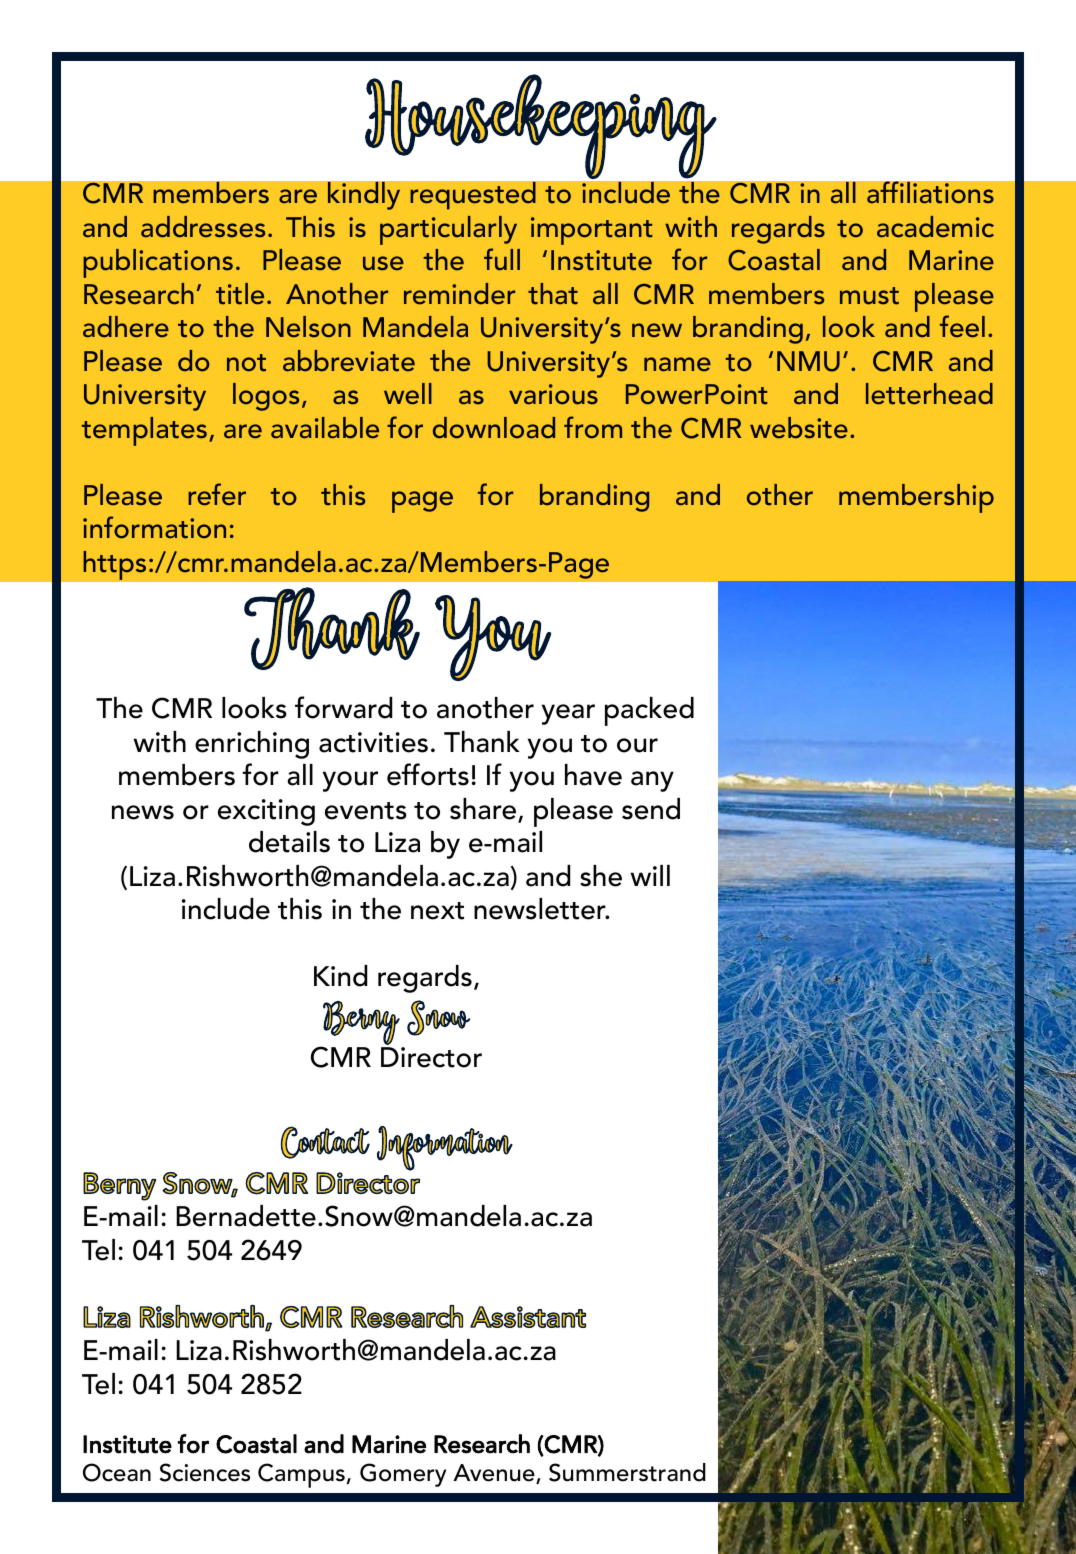 This document has width=1076, height=1554. I want to click on enriching, so click(252, 745).
